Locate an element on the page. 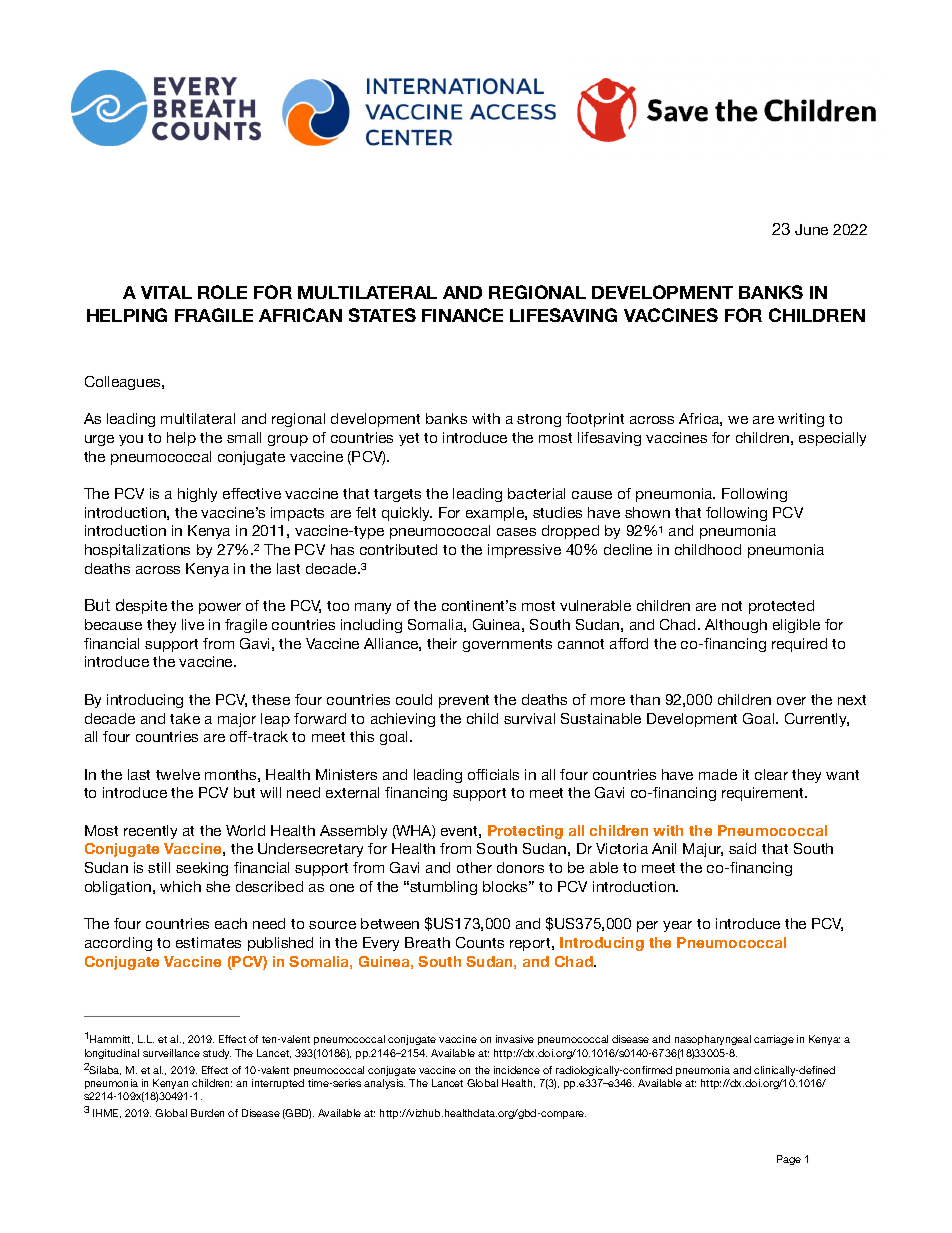 This page has height=1233, width=952. Burden is located at coordinates (207, 1113).
